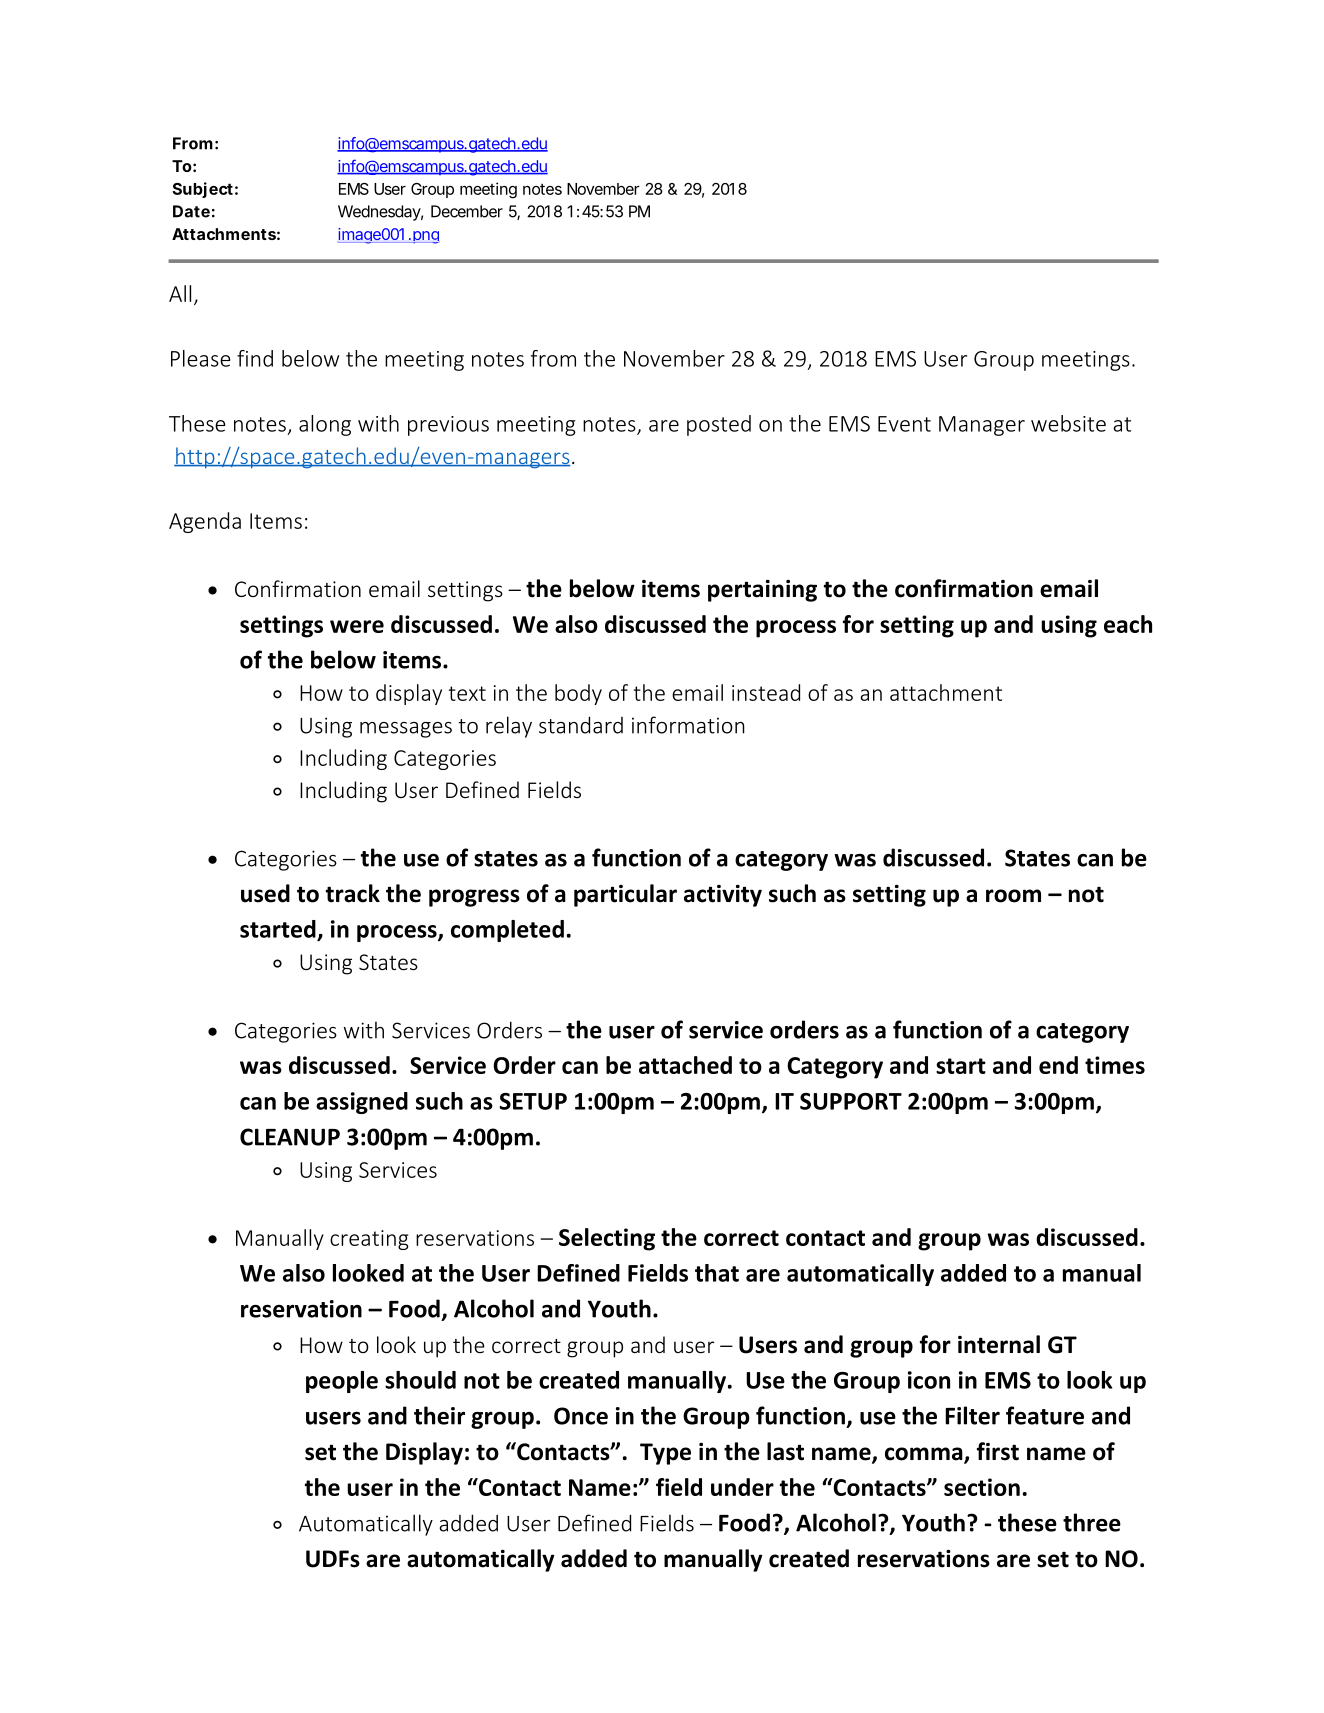 This image has width=1324, height=1713. What do you see at coordinates (1115, 1065) in the image?
I see `times` at bounding box center [1115, 1065].
